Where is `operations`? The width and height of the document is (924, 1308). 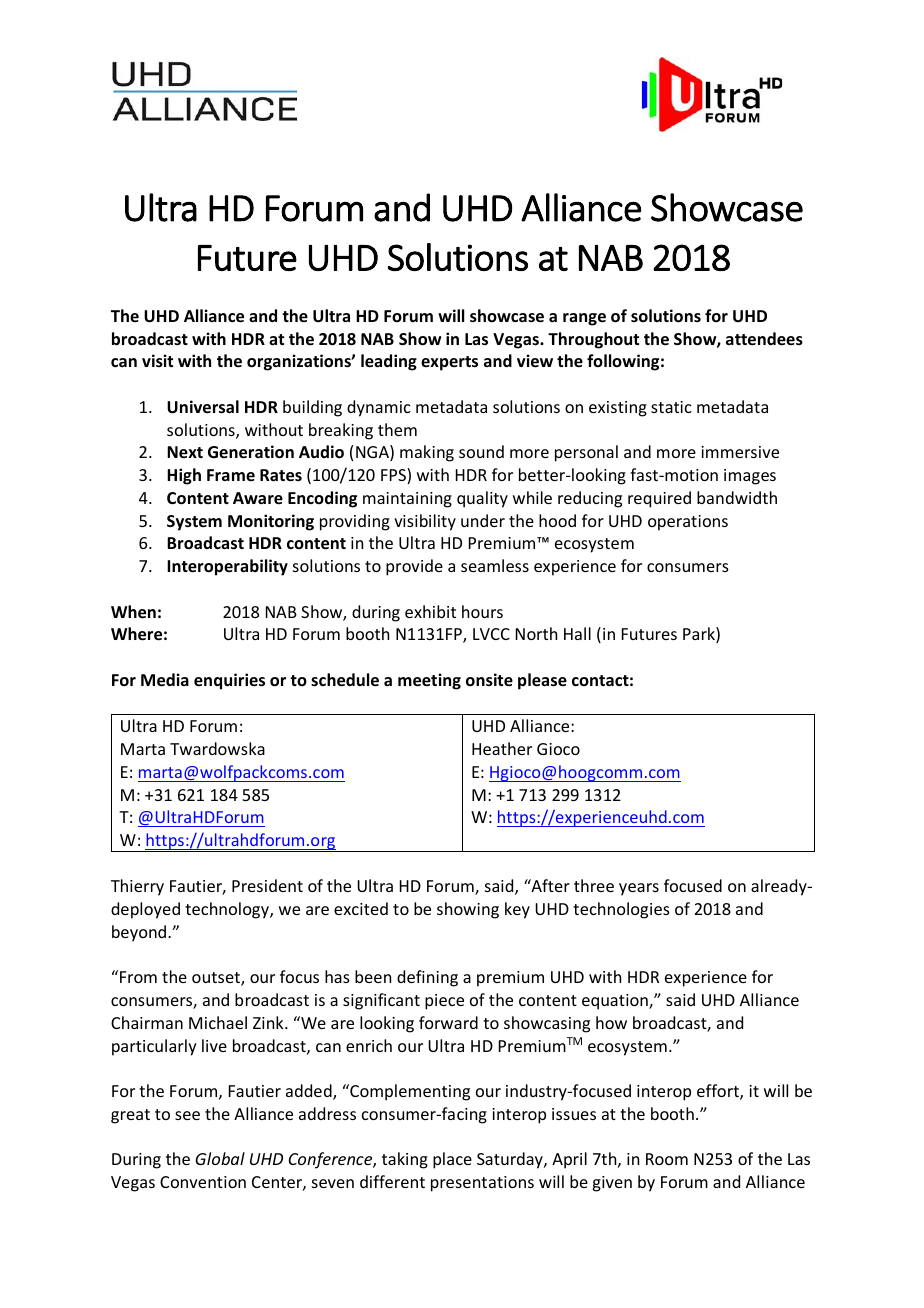
operations is located at coordinates (688, 523).
